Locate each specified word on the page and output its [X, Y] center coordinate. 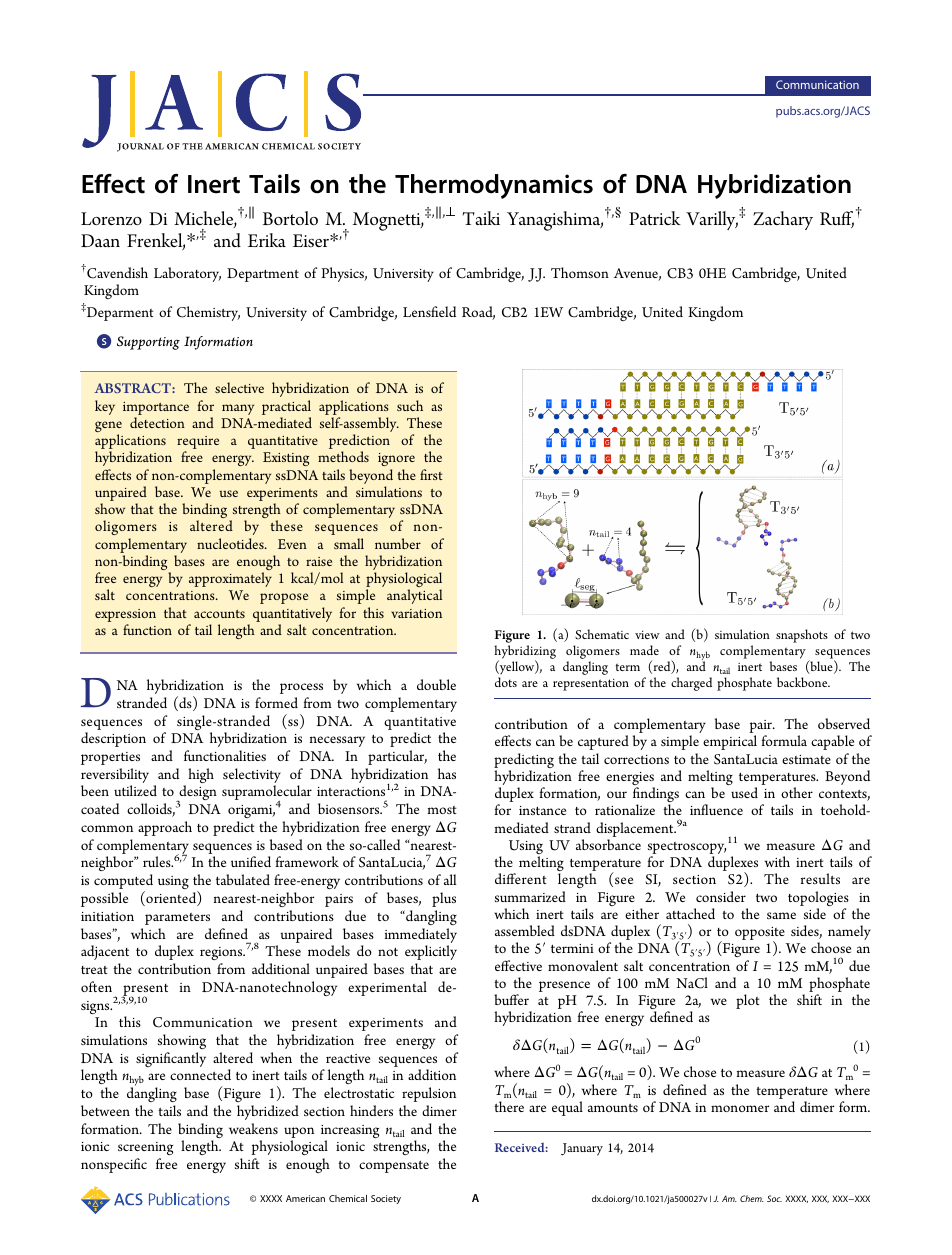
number [398, 543]
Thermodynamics [494, 186]
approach [165, 828]
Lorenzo [111, 218]
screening [145, 1148]
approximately [230, 579]
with [777, 861]
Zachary [783, 220]
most [442, 810]
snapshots [802, 636]
